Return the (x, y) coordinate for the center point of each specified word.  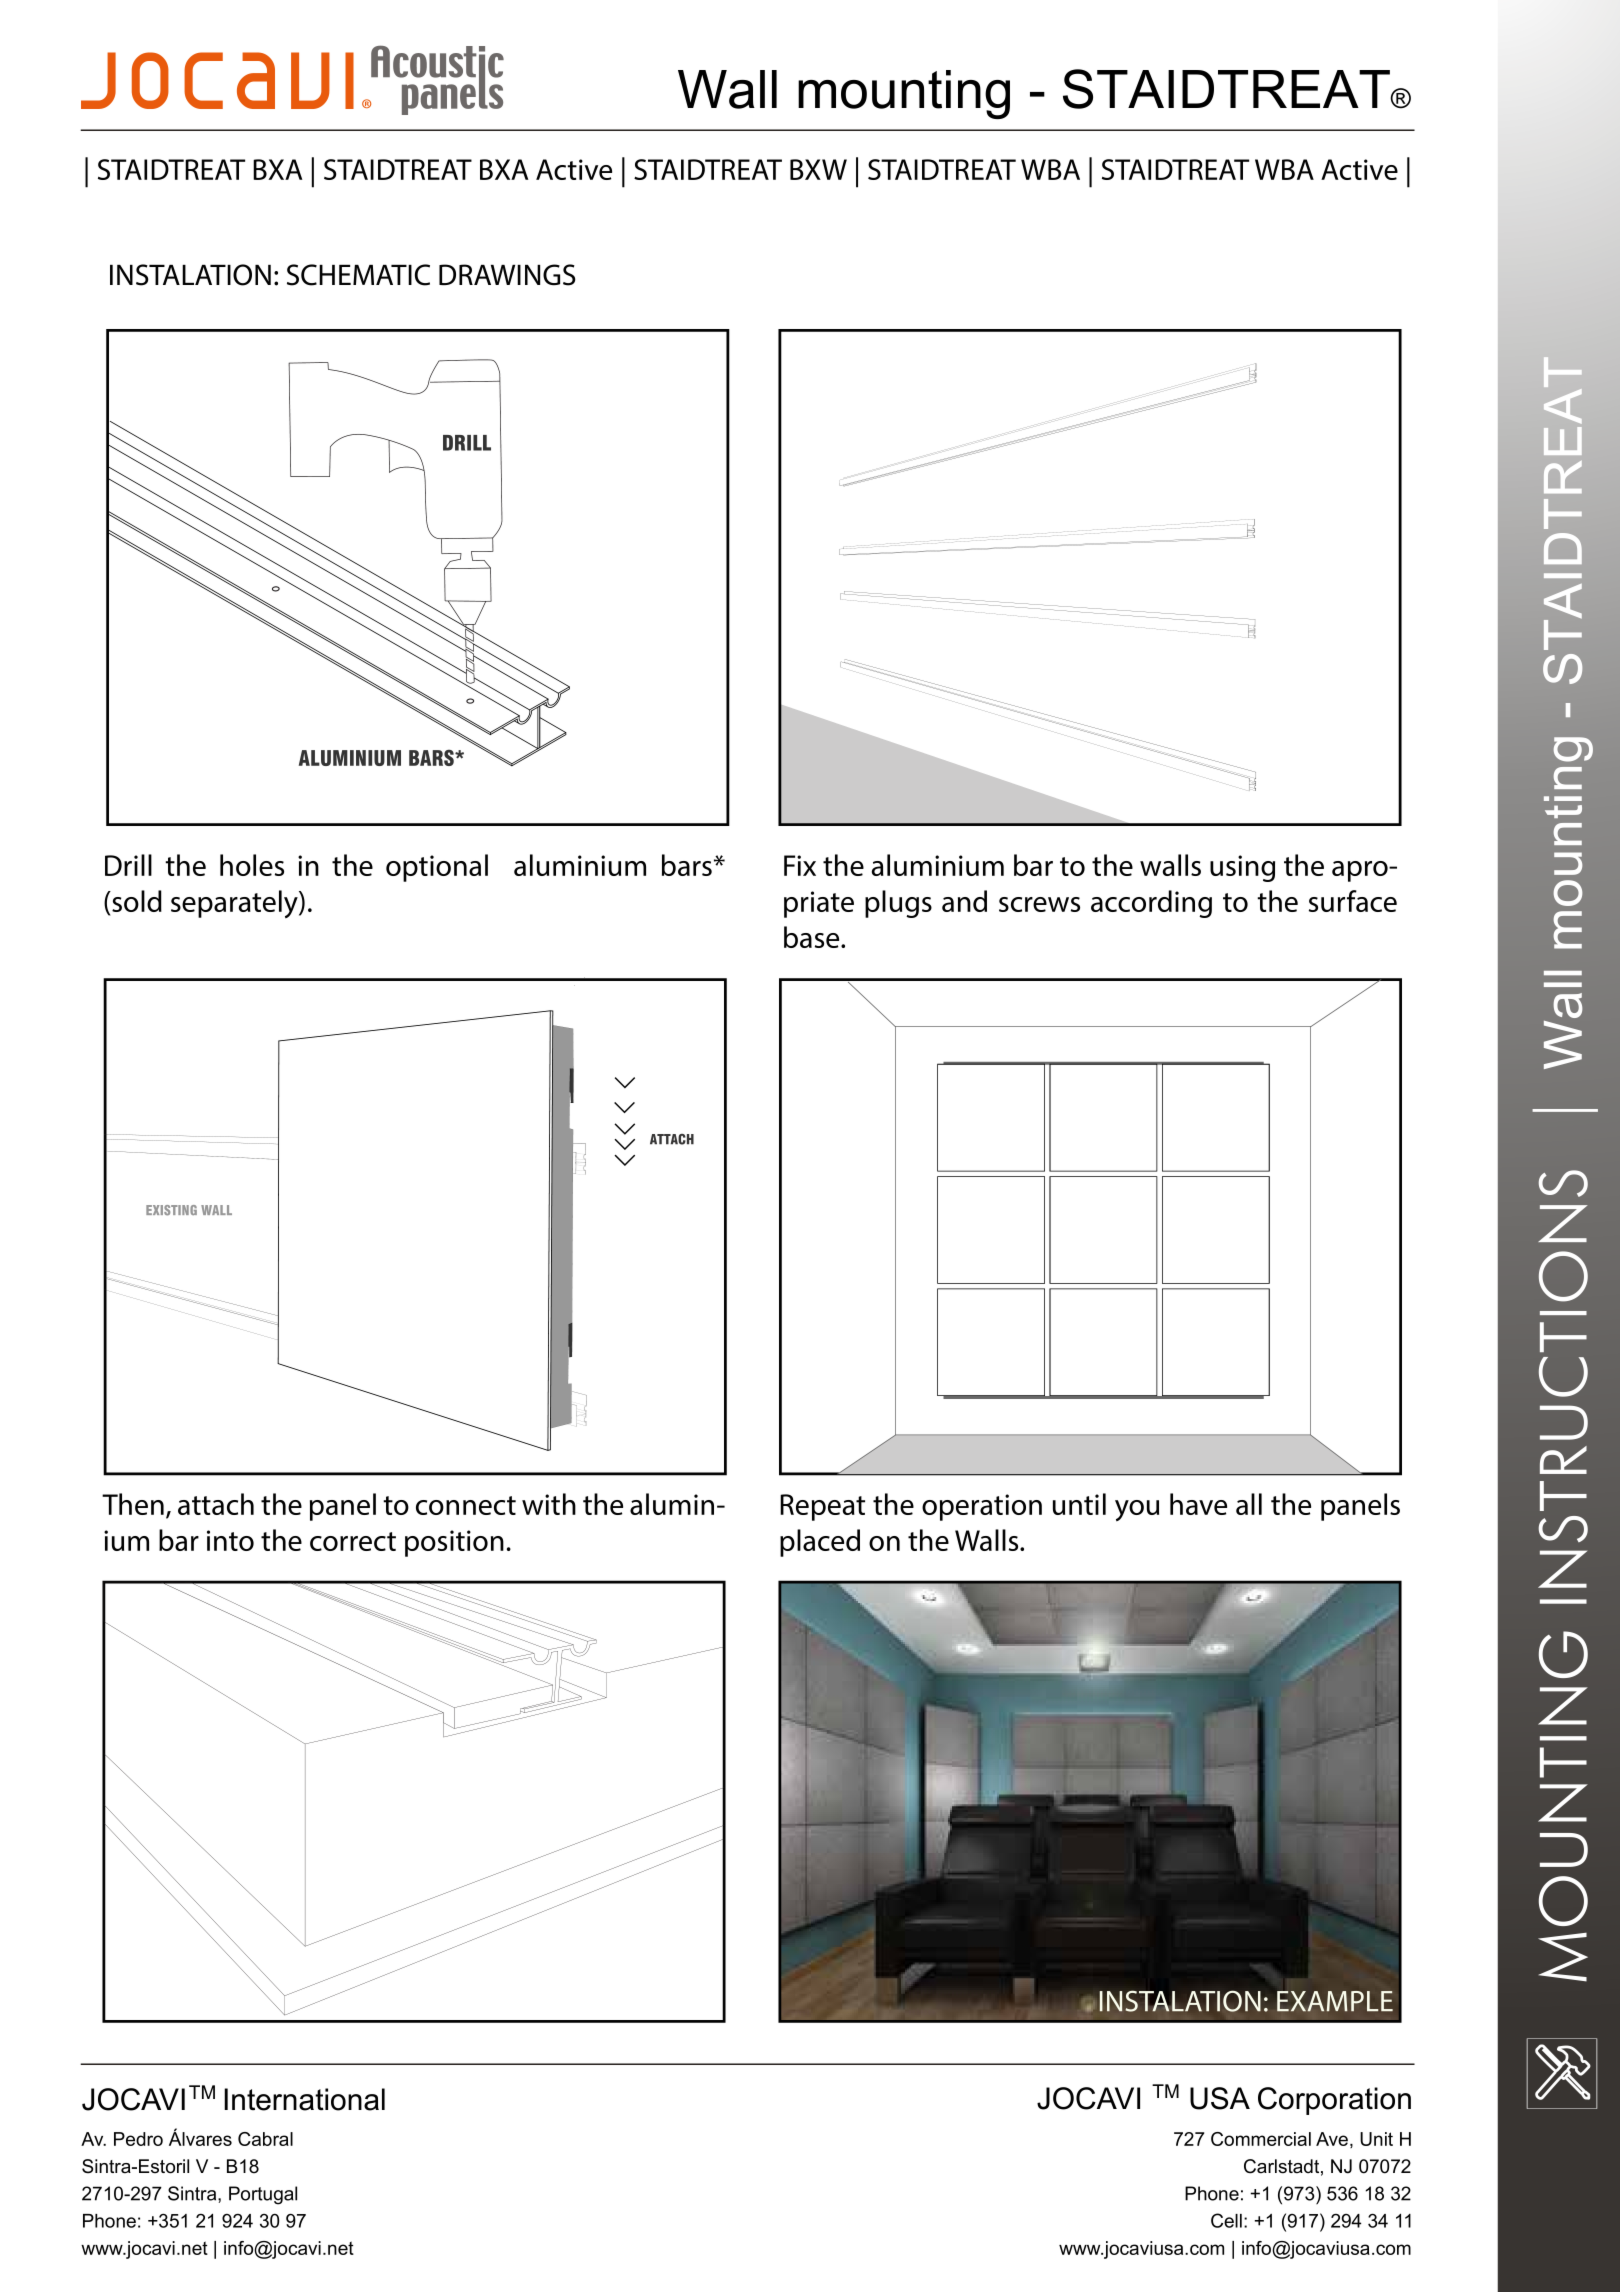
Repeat (822, 1507)
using (1242, 868)
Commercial (1261, 2139)
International (304, 2099)
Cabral (265, 2139)
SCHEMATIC (358, 275)
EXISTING (171, 1210)
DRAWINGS (507, 275)
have (1198, 1504)
